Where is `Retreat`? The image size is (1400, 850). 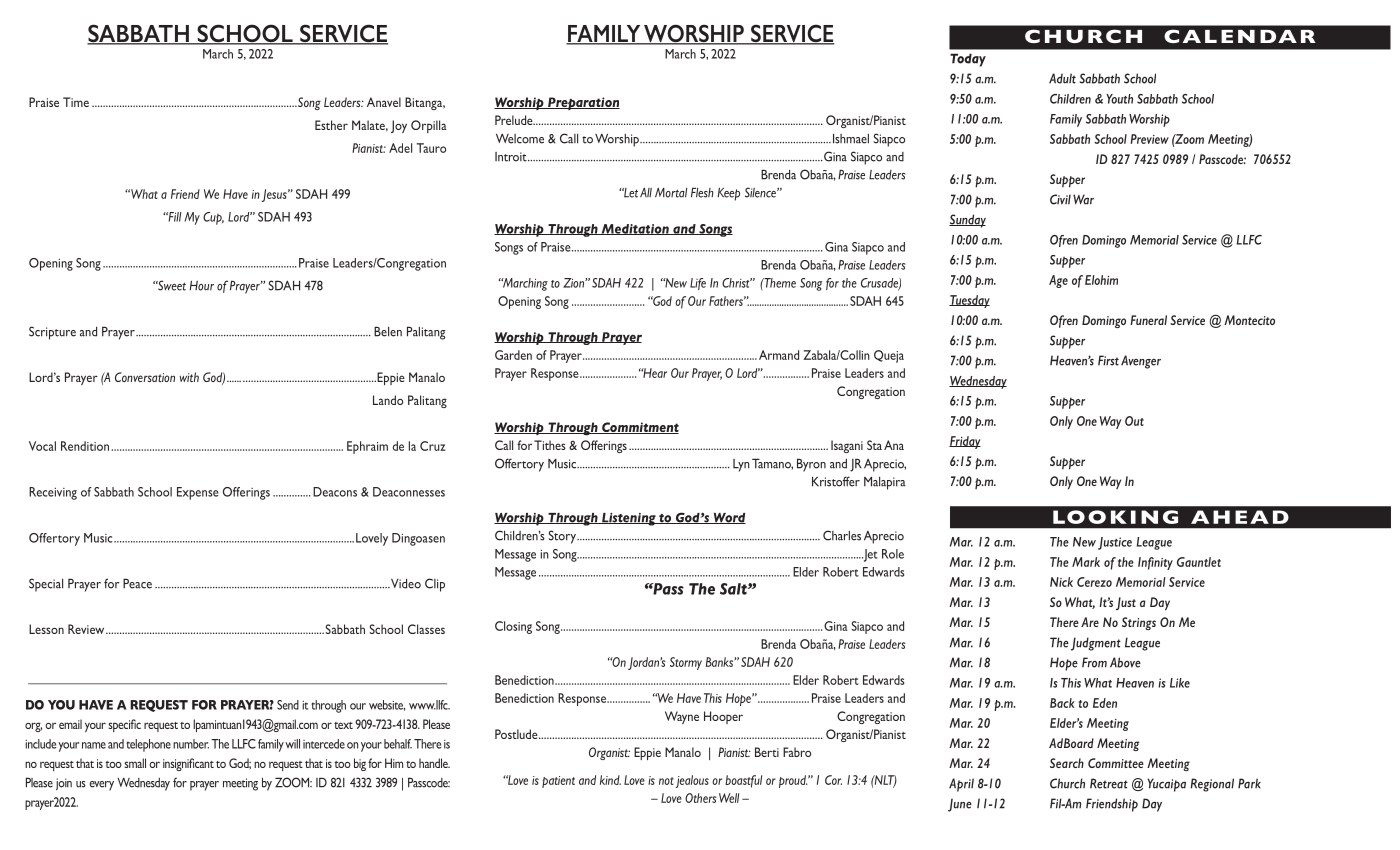
Retreat is located at coordinates (1109, 783).
